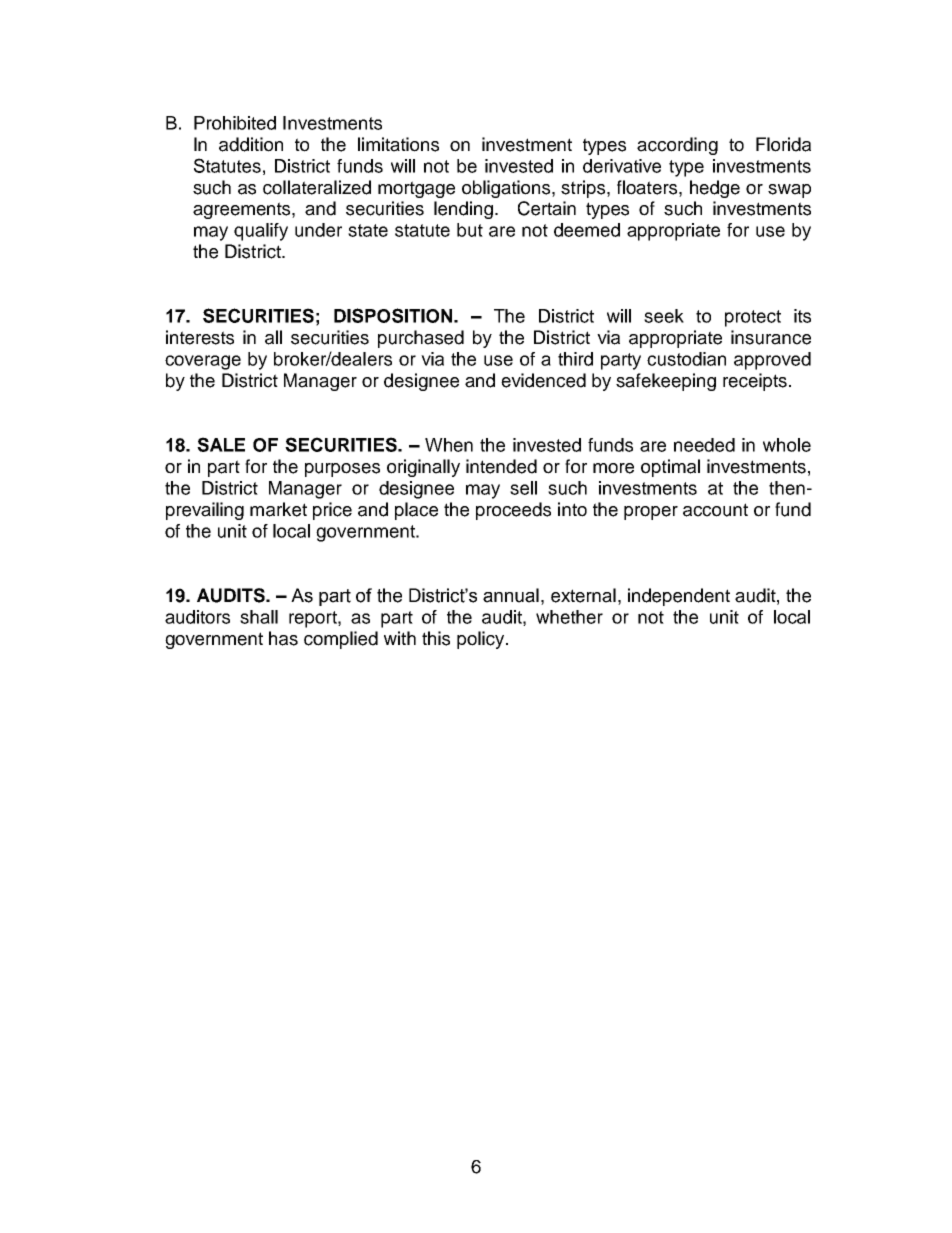 This image has height=1233, width=952. Describe the element at coordinates (203, 362) in the image. I see `coverage` at that location.
